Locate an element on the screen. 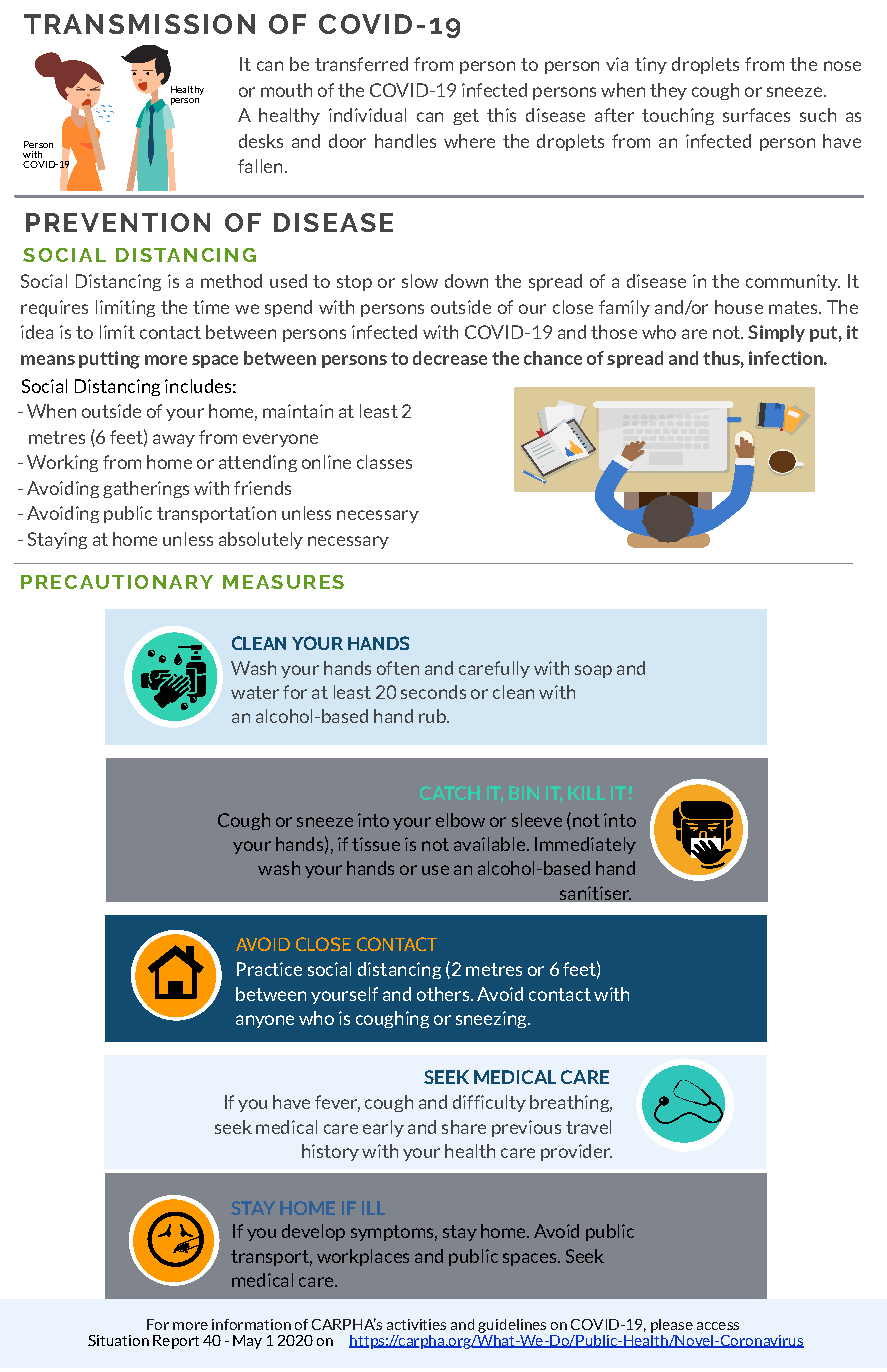  gatherings is located at coordinates (146, 489).
